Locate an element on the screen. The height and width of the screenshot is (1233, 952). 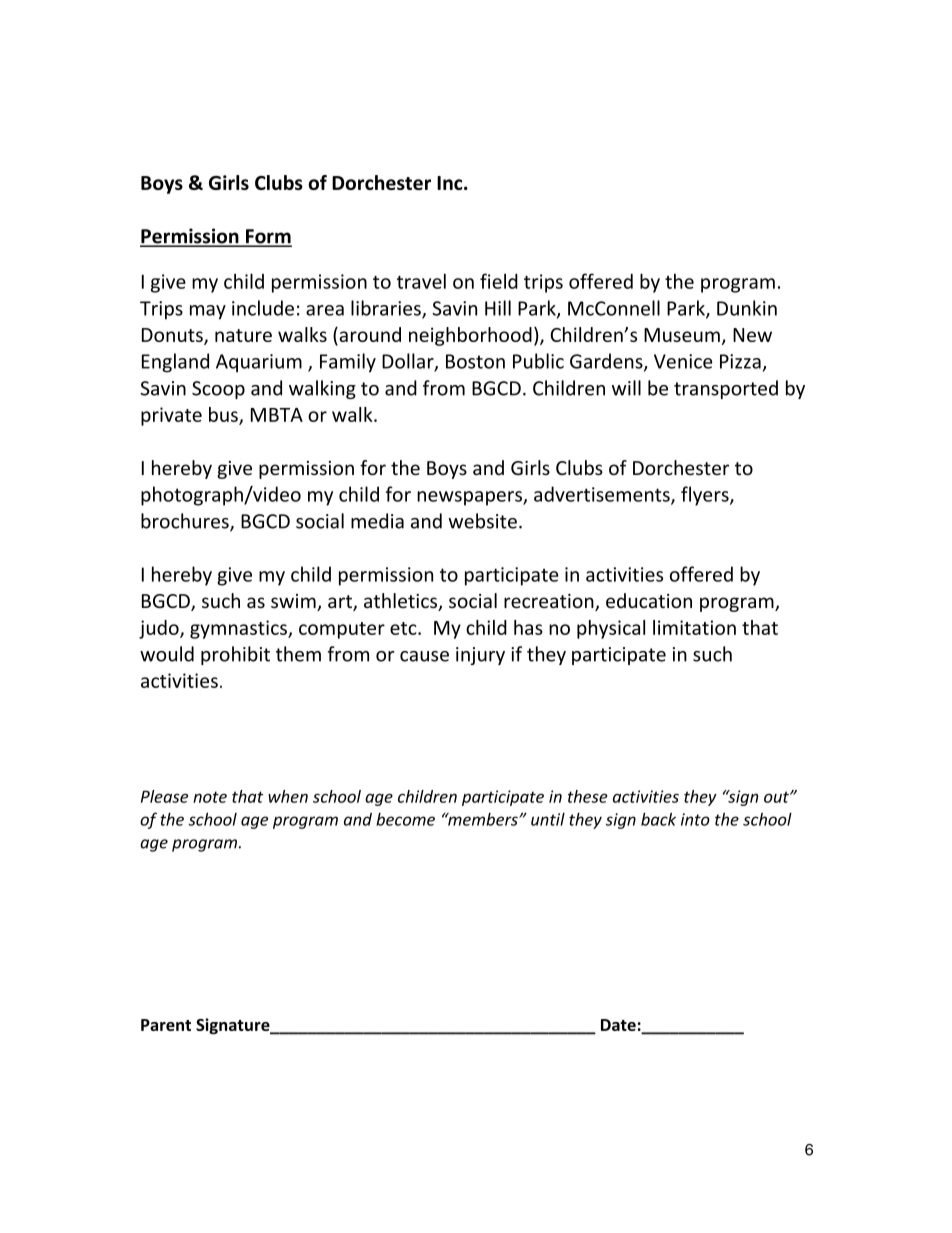
newspapers is located at coordinates (470, 498).
